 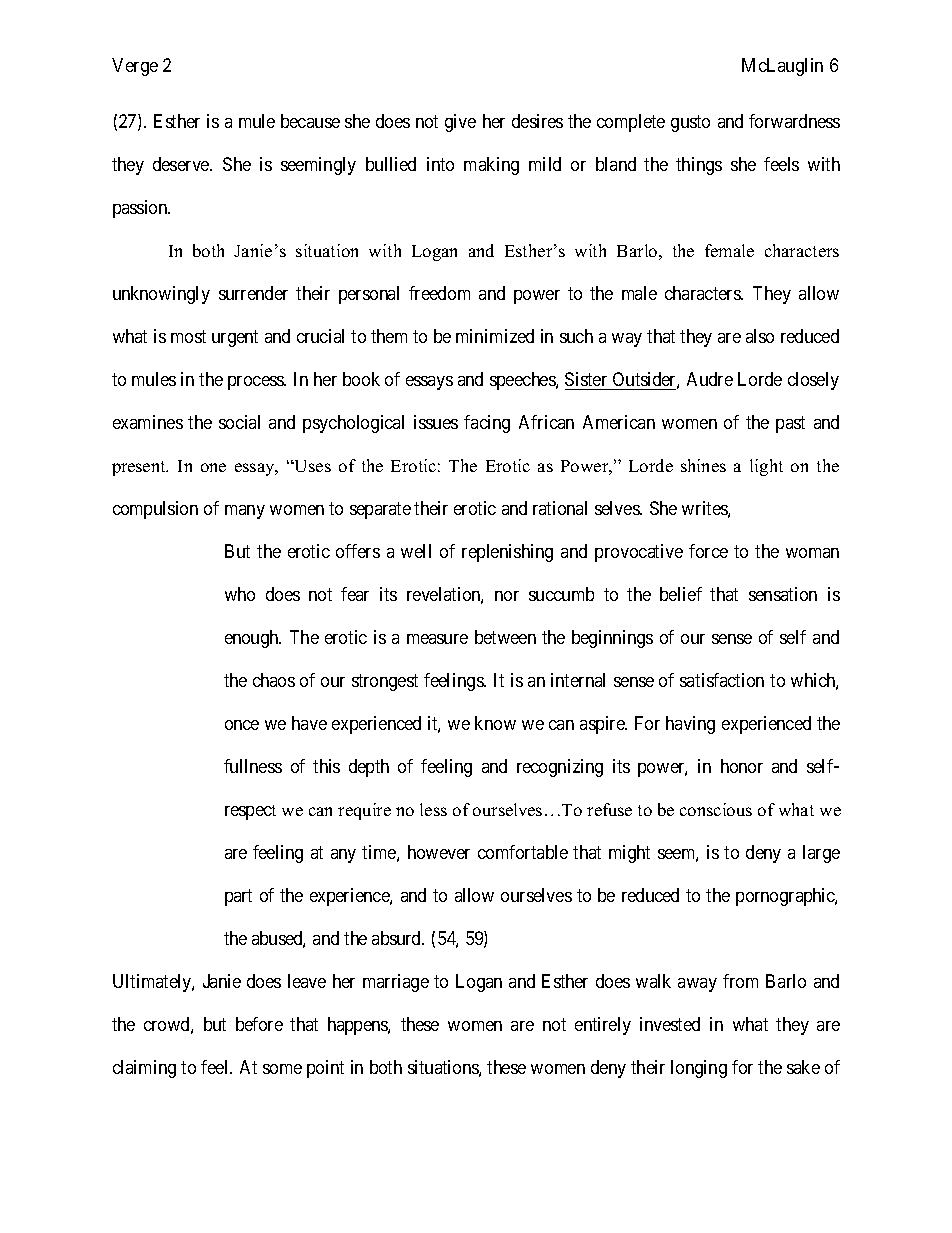 What do you see at coordinates (135, 67) in the screenshot?
I see `Verge` at bounding box center [135, 67].
